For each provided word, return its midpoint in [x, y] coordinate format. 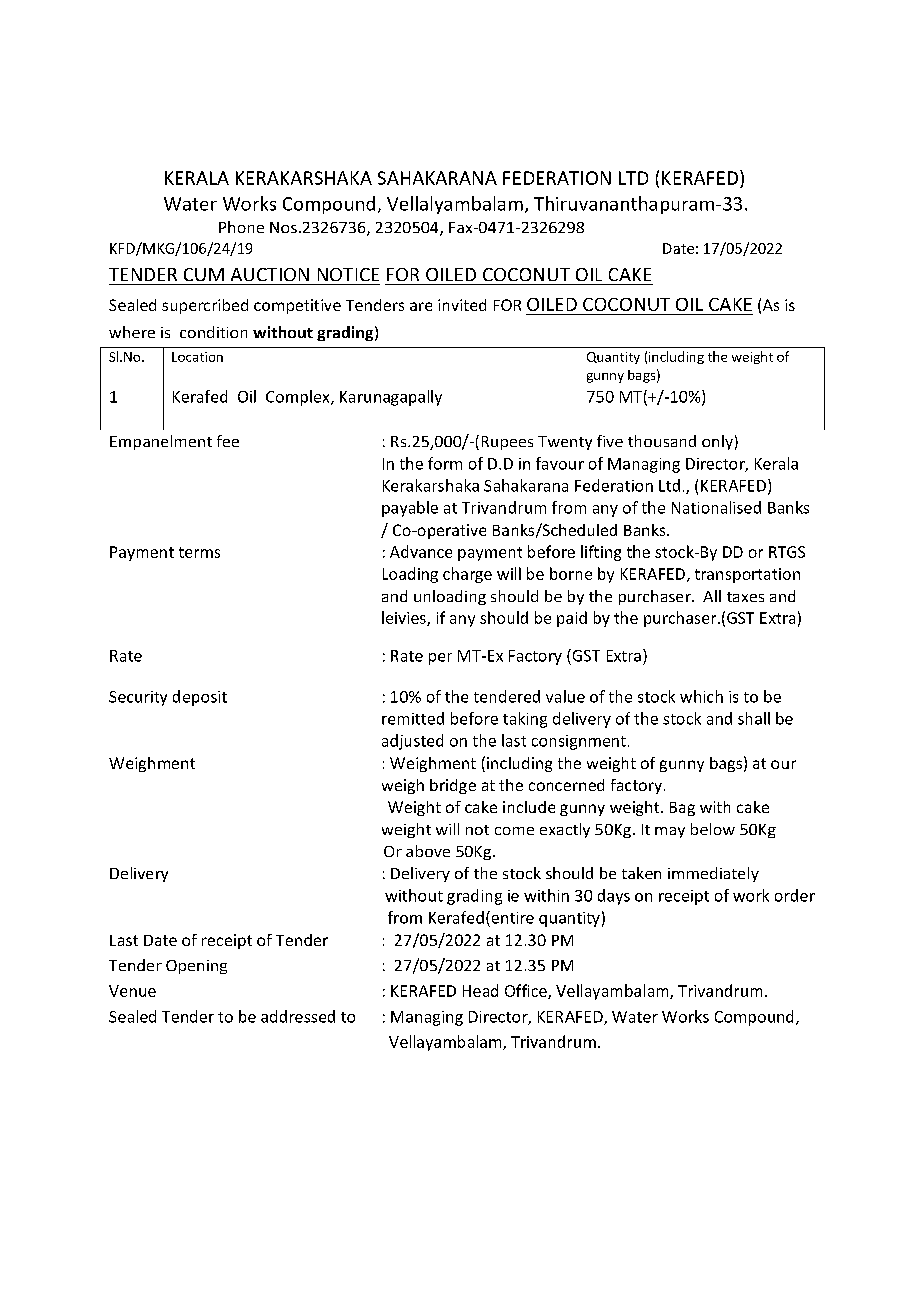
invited [462, 305]
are [421, 306]
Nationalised [716, 507]
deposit [200, 698]
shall [754, 718]
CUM [204, 274]
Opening [196, 967]
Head [480, 990]
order [795, 895]
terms [199, 552]
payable [410, 509]
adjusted [412, 742]
